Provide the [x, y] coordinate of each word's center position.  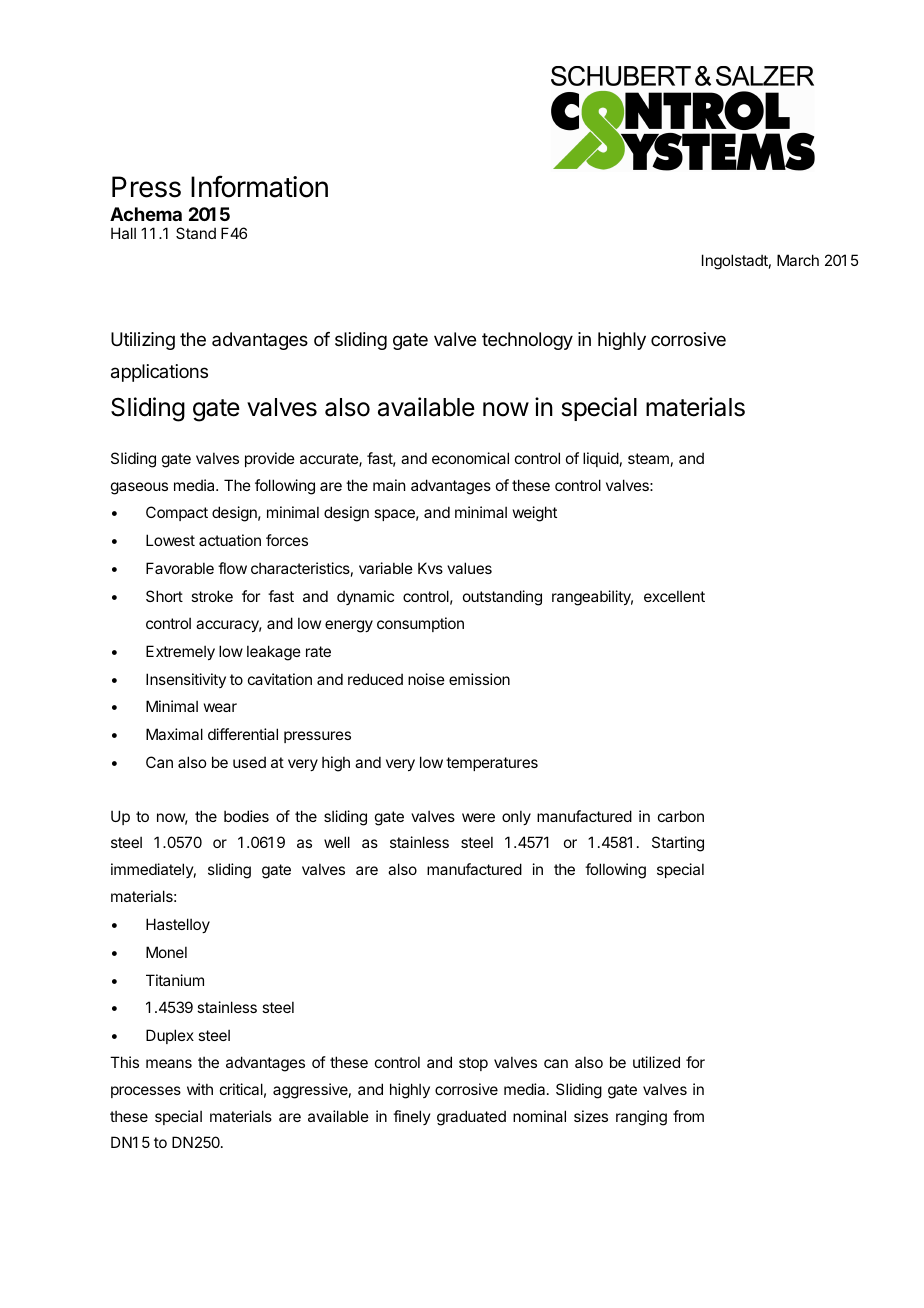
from [688, 1116]
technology [527, 341]
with [200, 1089]
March [798, 260]
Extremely [180, 652]
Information [259, 186]
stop [473, 1064]
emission [479, 679]
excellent [674, 596]
